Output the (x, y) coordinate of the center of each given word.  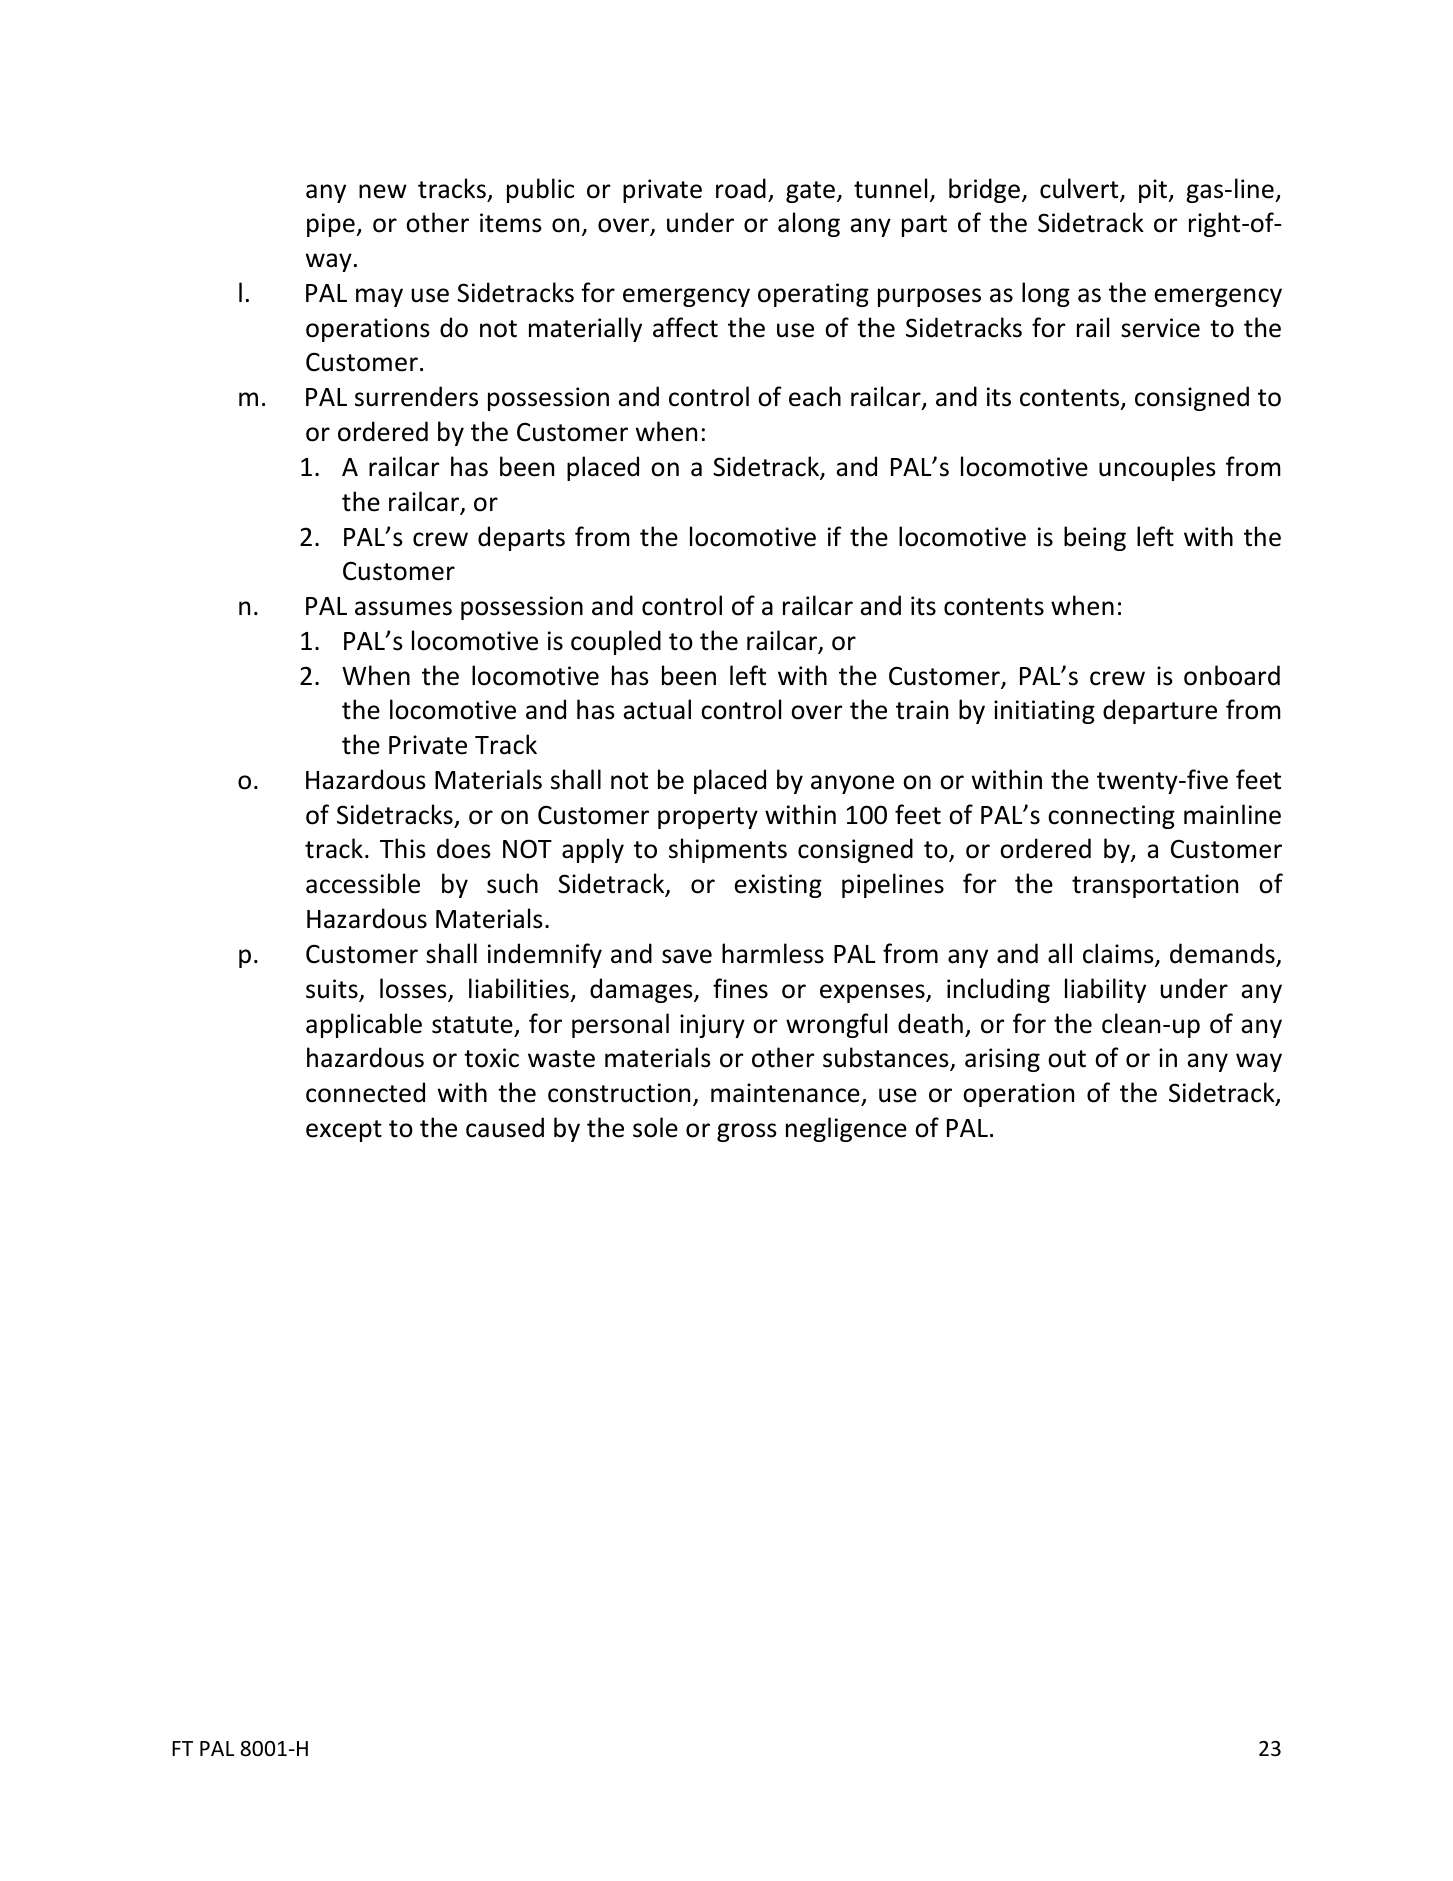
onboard (1232, 675)
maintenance (785, 1093)
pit (1154, 191)
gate (812, 192)
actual (657, 709)
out (1067, 1059)
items (511, 223)
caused (505, 1127)
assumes (403, 608)
